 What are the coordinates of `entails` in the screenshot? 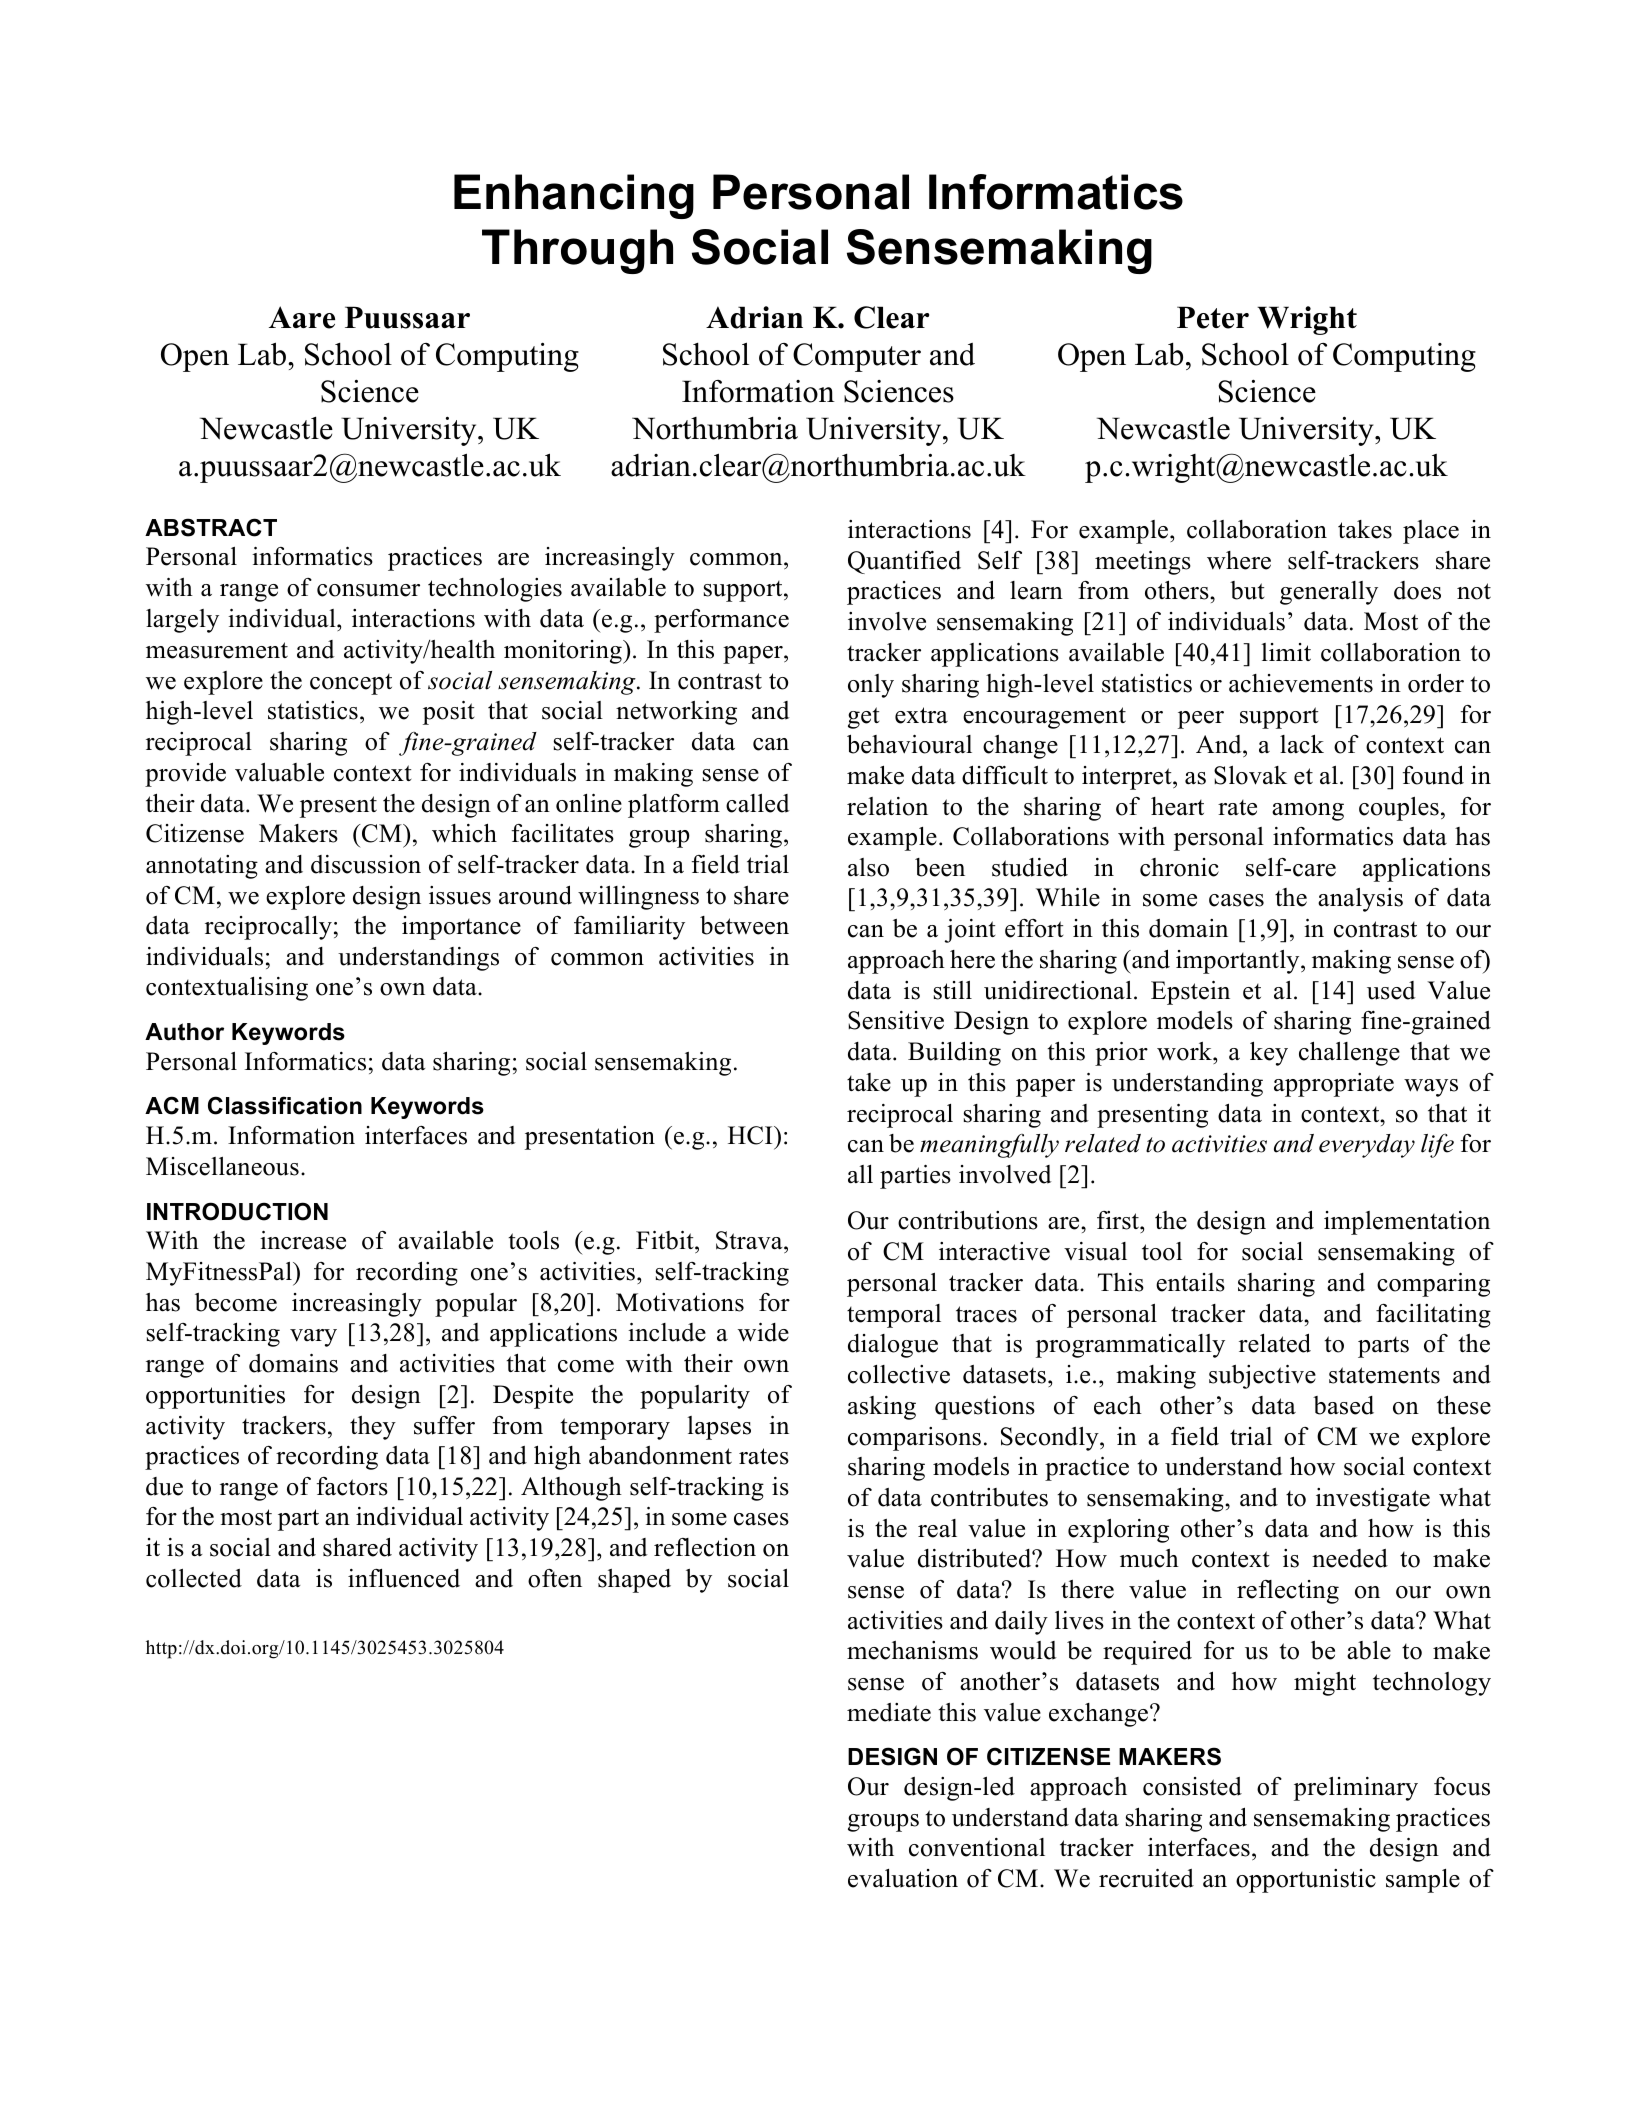 It's located at (1190, 1282).
